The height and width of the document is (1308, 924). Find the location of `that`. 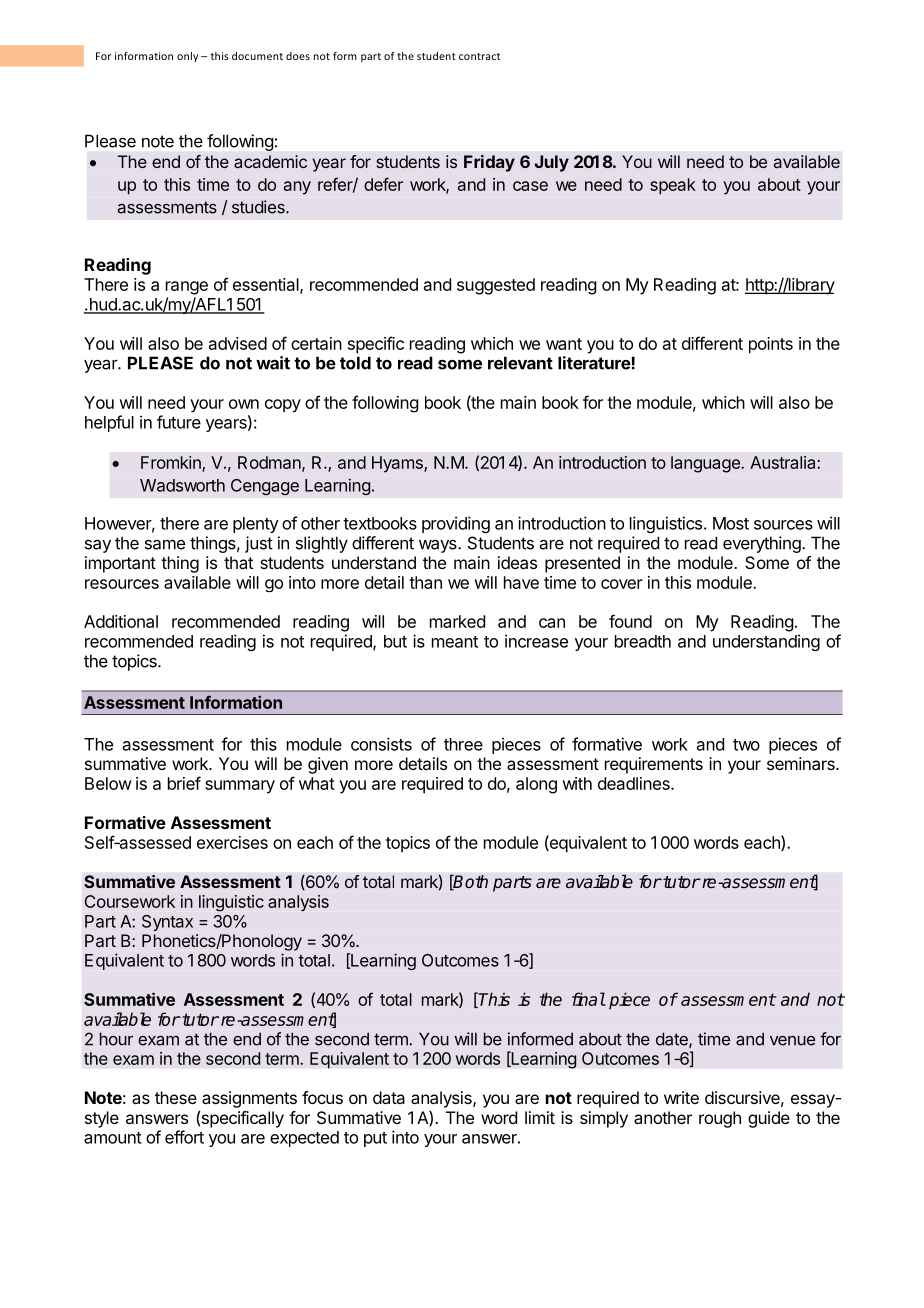

that is located at coordinates (238, 562).
